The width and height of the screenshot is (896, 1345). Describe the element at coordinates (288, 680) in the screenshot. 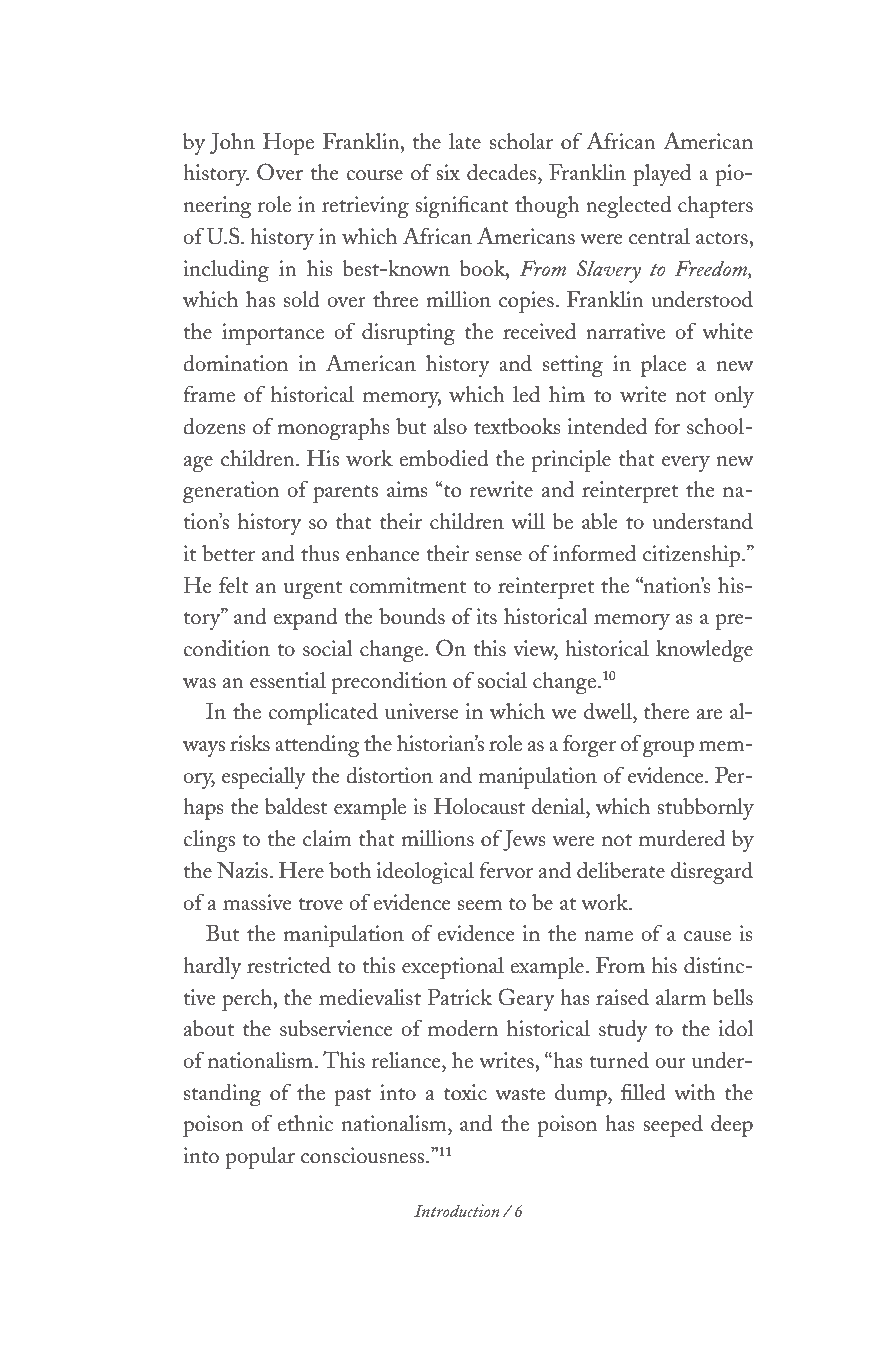

I see `essential` at that location.
